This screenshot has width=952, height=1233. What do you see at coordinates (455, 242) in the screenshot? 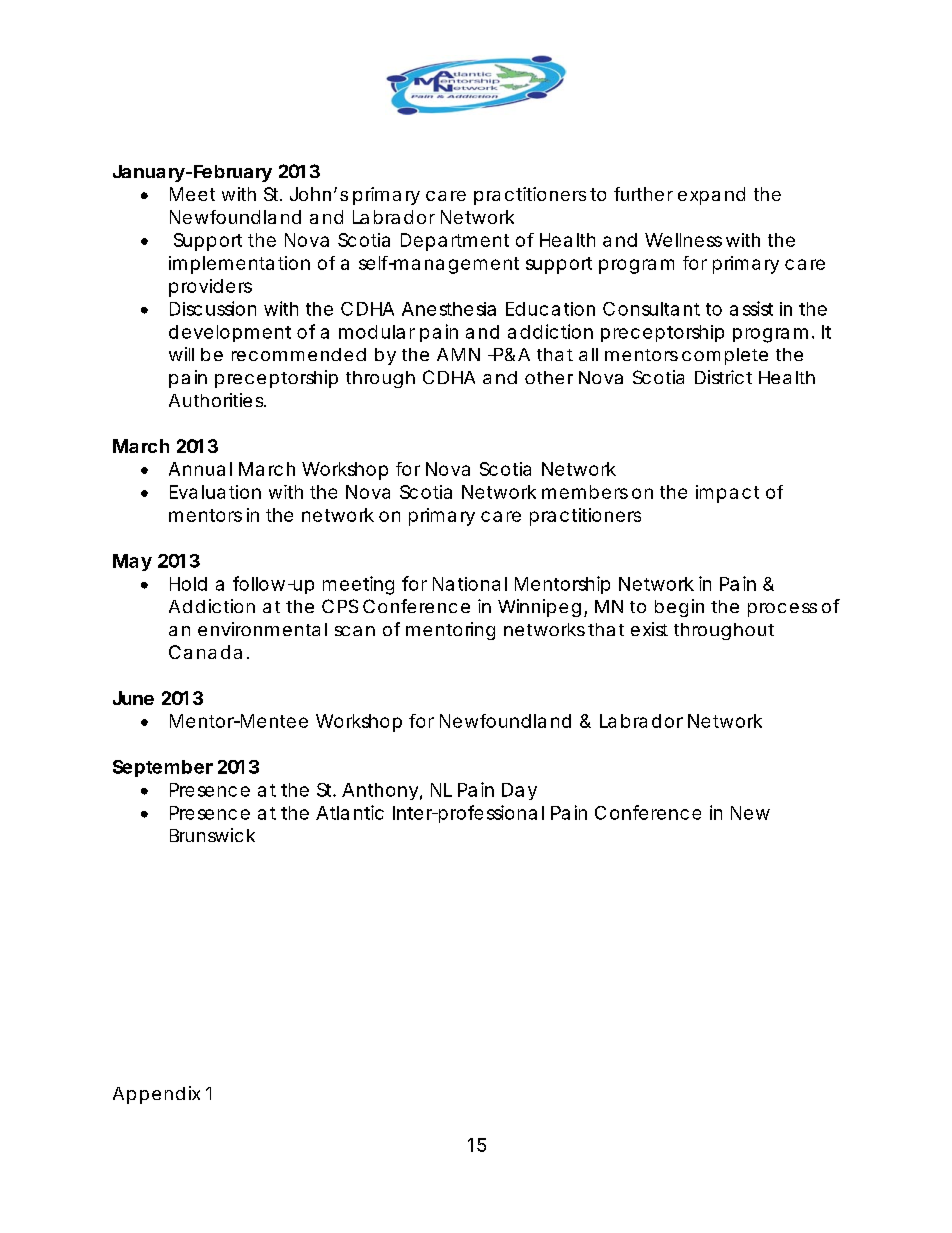
I see `Department` at bounding box center [455, 242].
